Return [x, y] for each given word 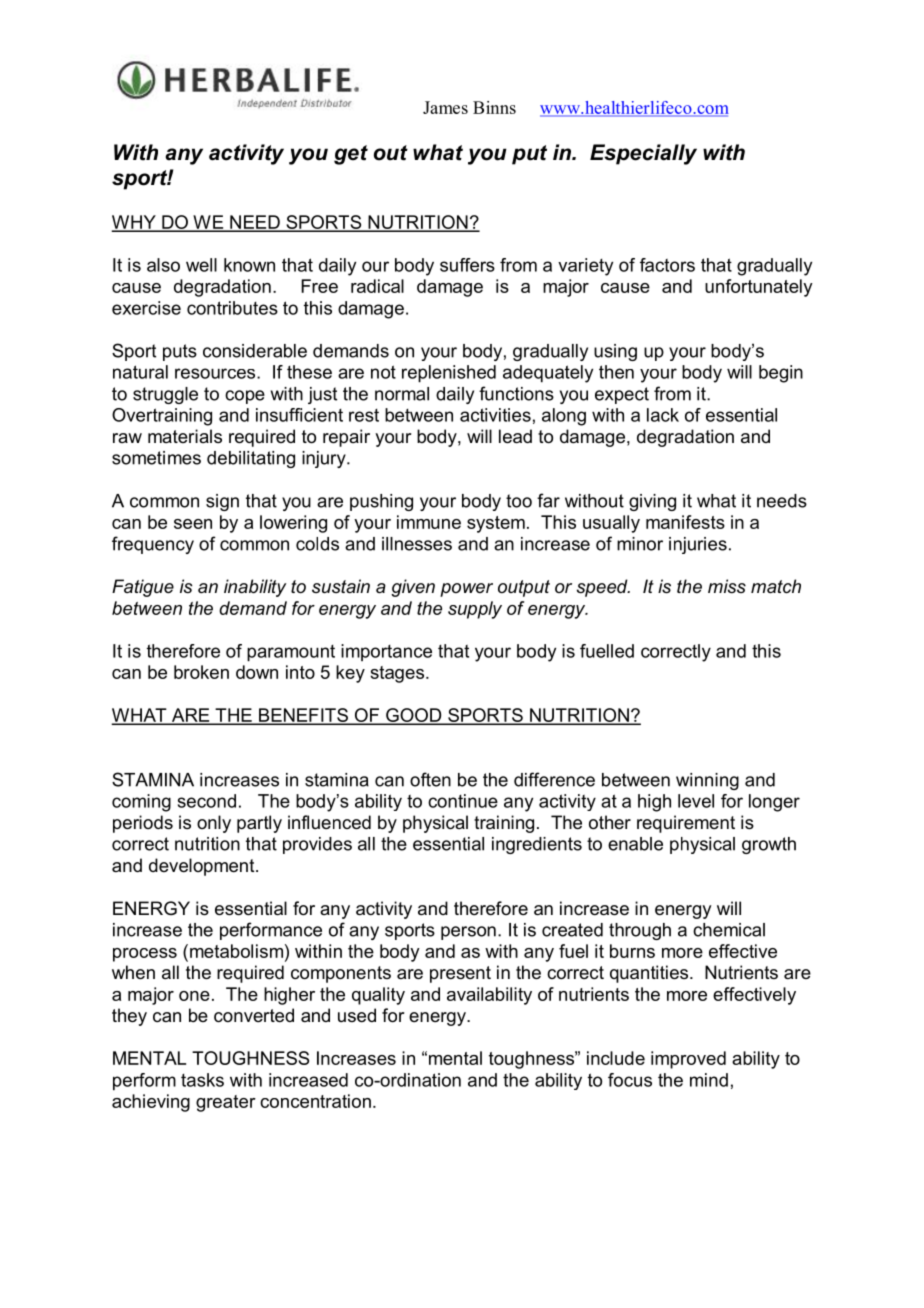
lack [663, 415]
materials [185, 436]
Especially [643, 154]
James [445, 107]
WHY [135, 223]
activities [495, 415]
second [207, 801]
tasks [202, 1080]
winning [707, 781]
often [430, 779]
